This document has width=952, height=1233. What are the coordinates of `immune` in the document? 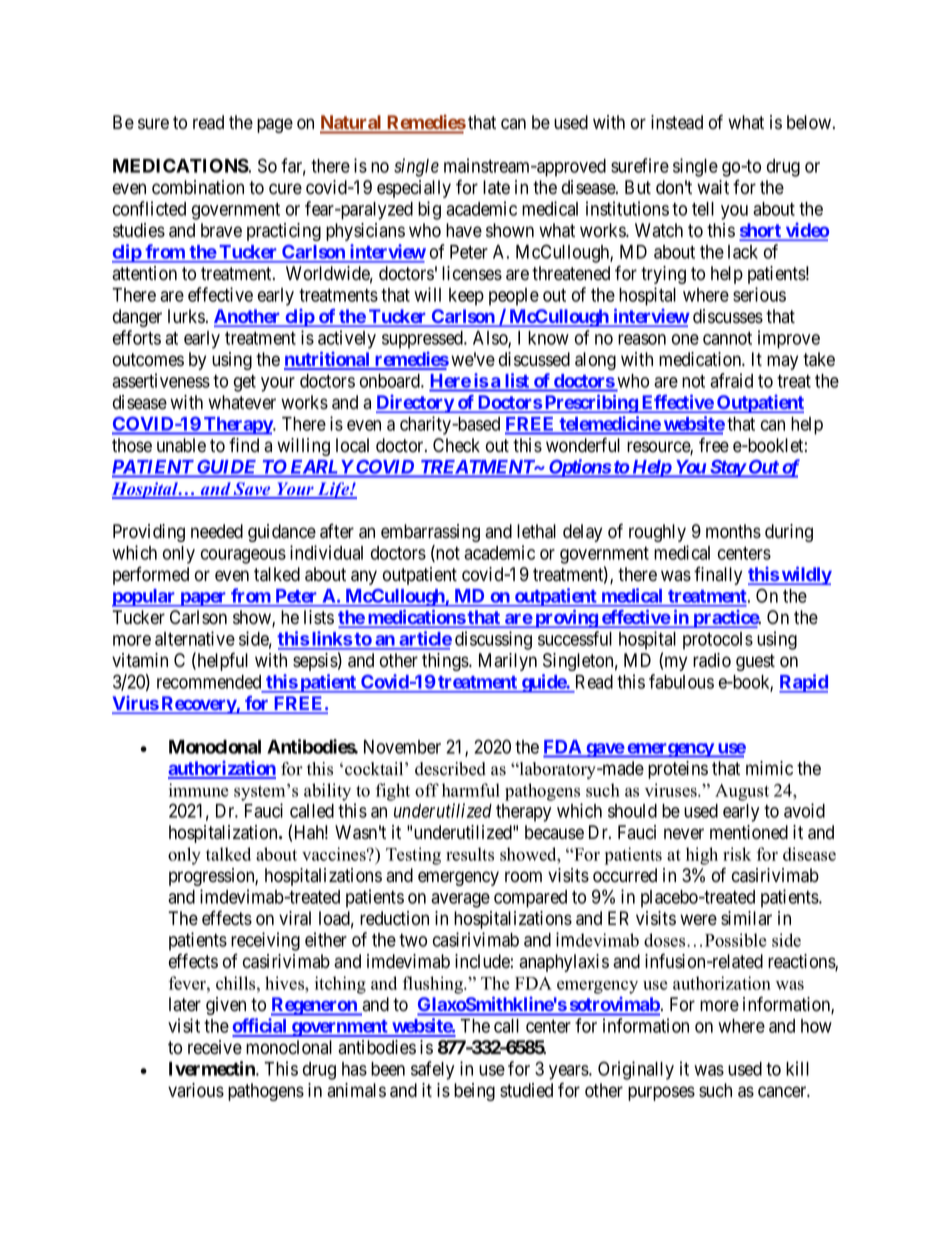 It's located at (199, 790).
